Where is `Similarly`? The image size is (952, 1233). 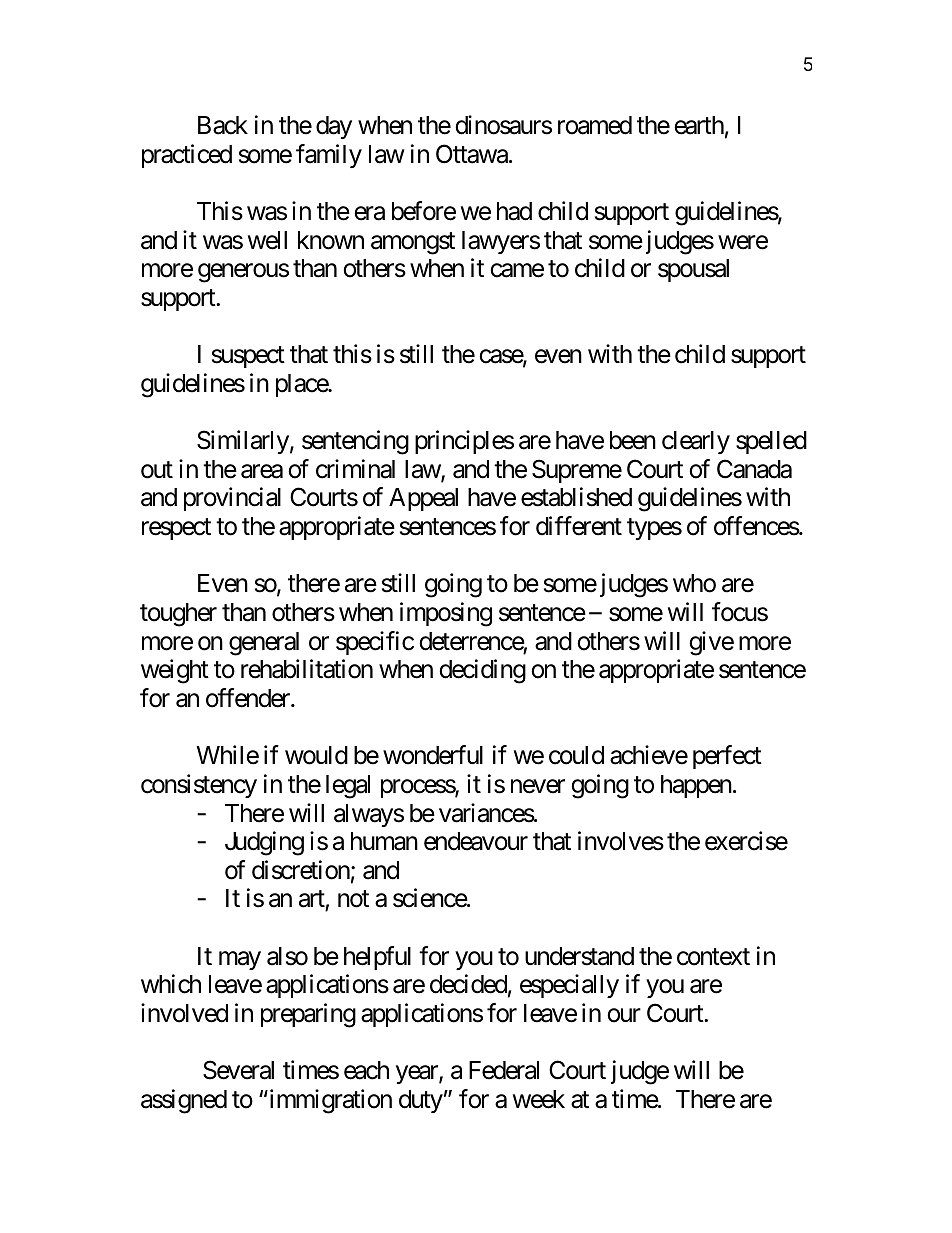 Similarly is located at coordinates (243, 442).
